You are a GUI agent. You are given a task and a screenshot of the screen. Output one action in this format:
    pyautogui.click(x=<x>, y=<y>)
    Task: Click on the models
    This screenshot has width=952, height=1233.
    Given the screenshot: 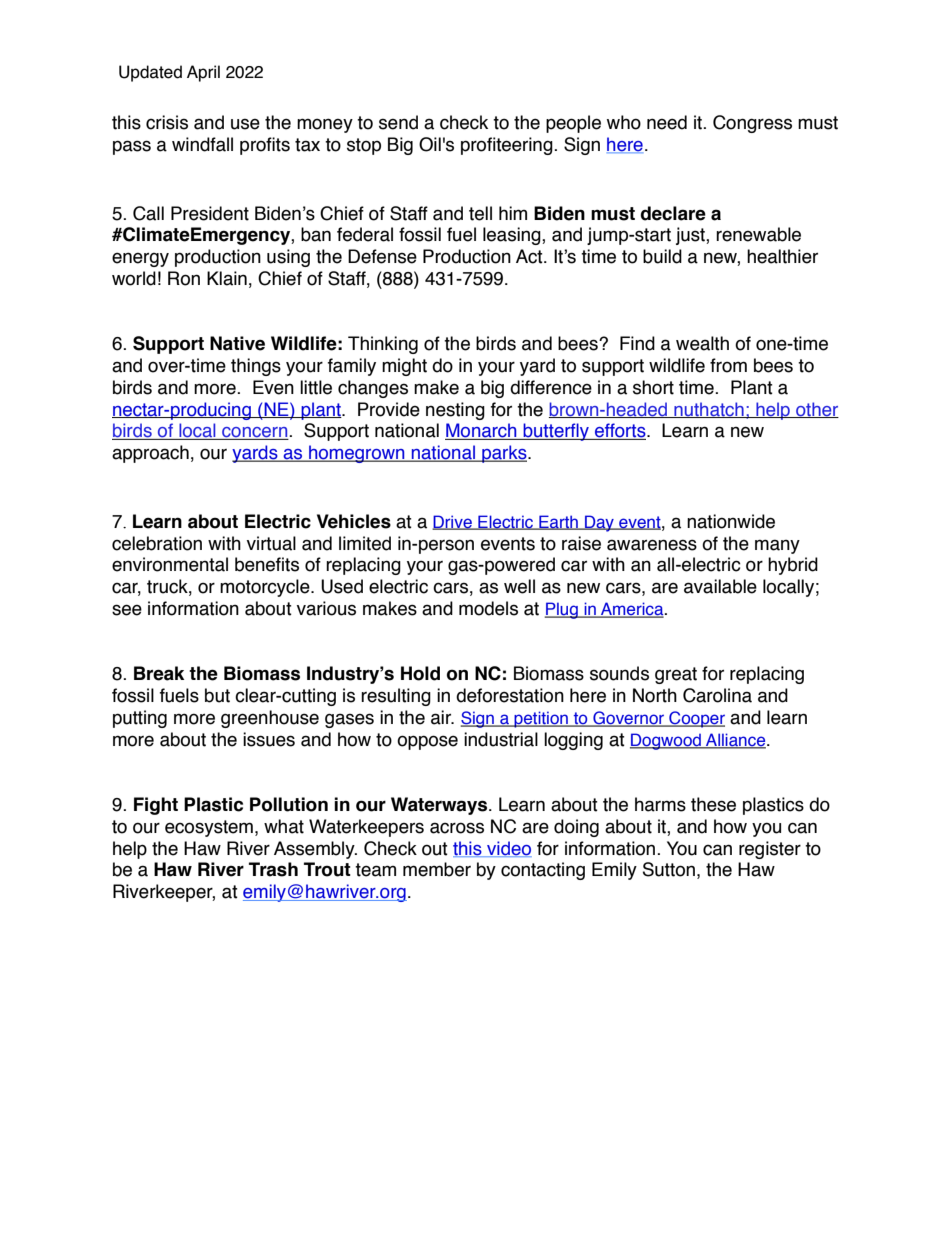 What is the action you would take?
    pyautogui.click(x=488, y=608)
